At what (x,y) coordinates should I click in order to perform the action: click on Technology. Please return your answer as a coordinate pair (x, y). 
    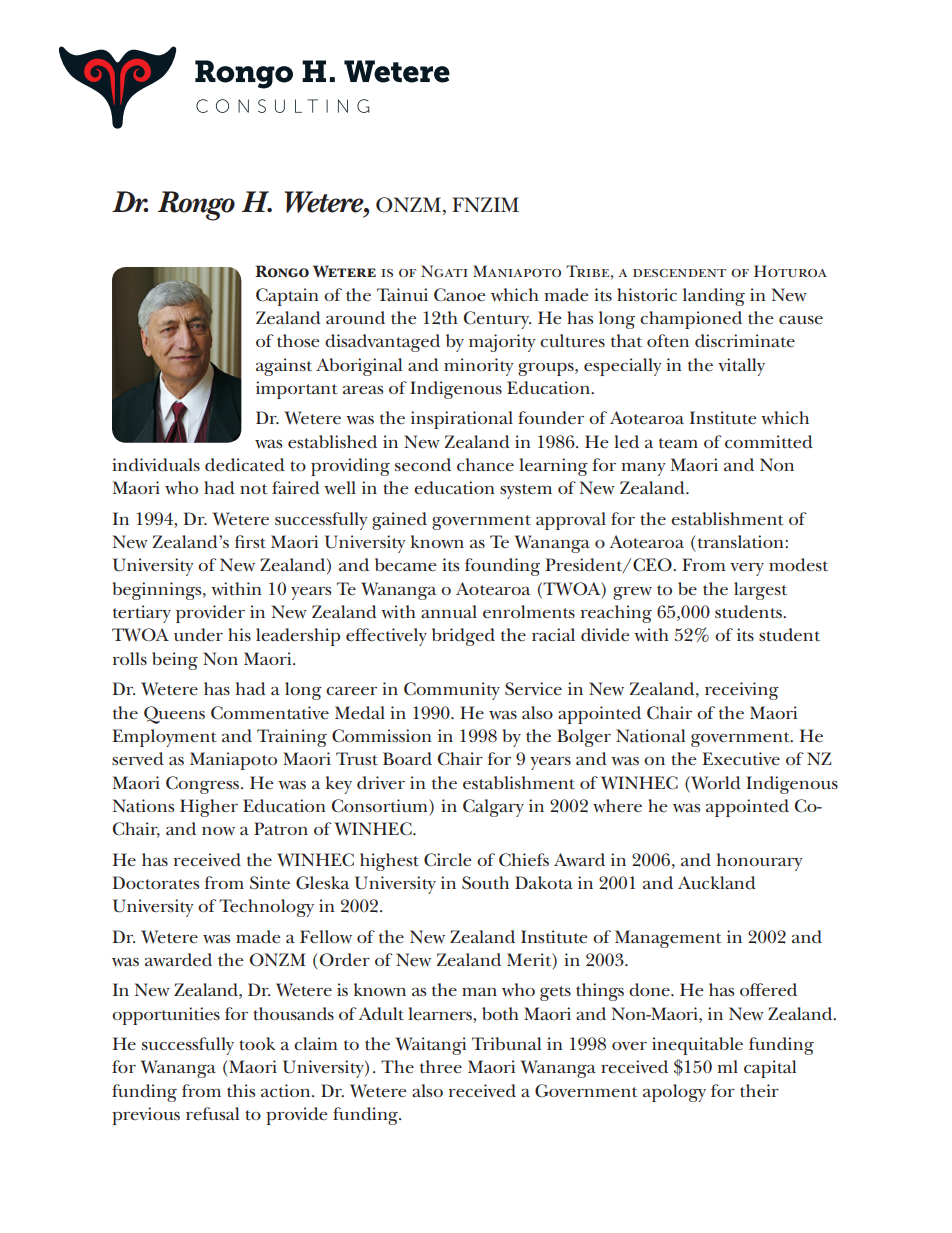
    Looking at the image, I should click on (266, 908).
